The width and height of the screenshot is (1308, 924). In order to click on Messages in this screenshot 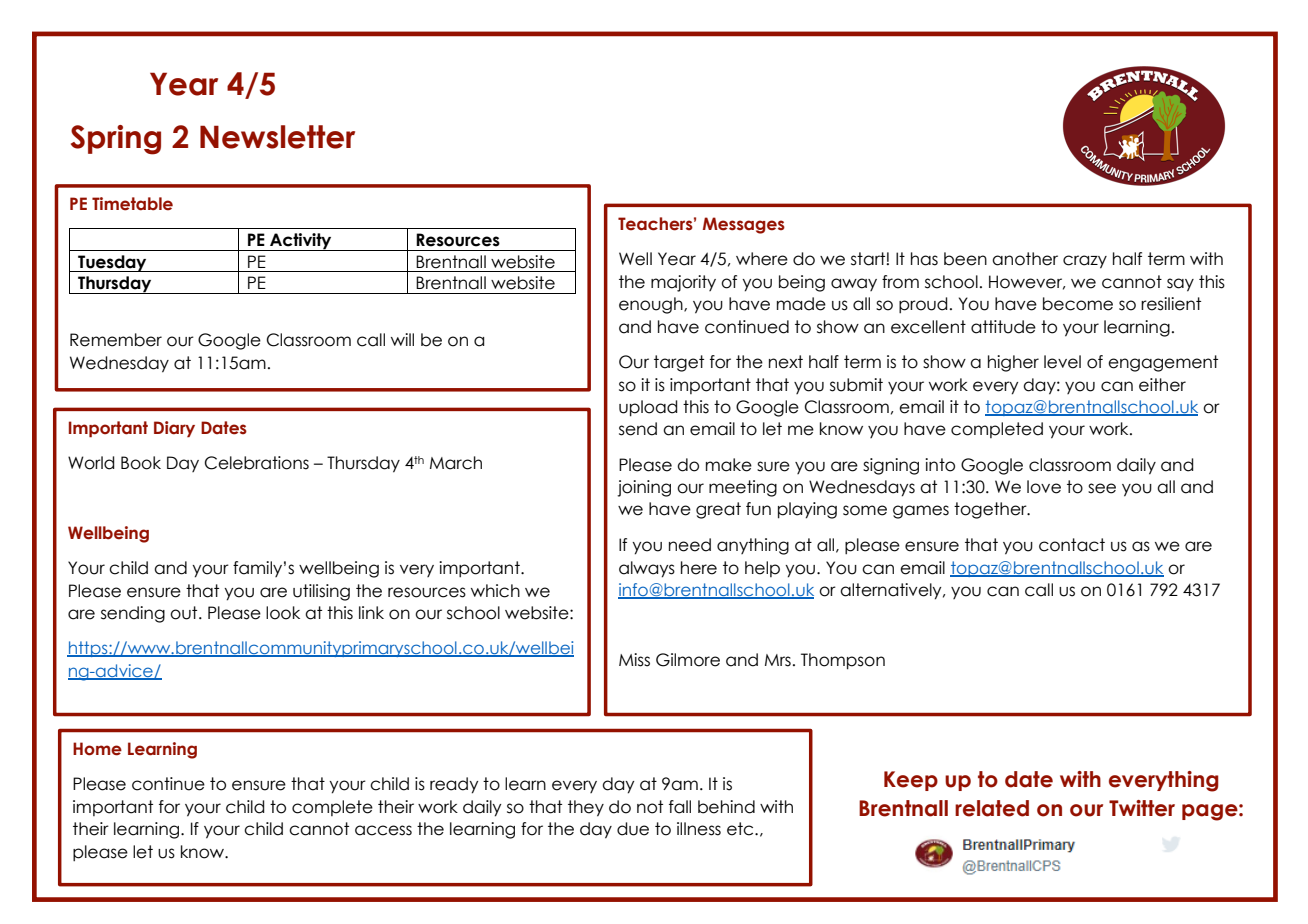, I will do `click(744, 225)`.
